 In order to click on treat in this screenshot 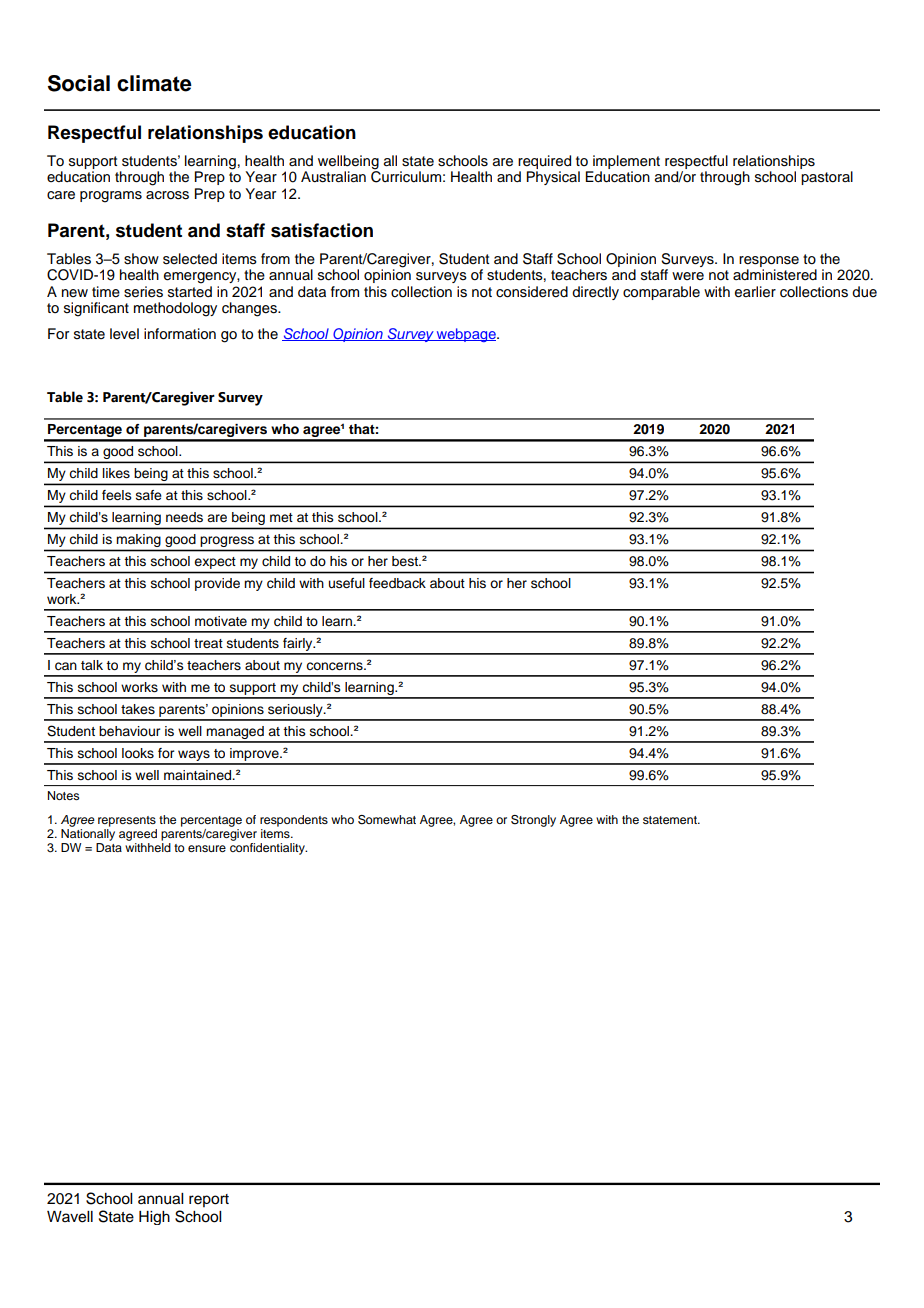, I will do `click(208, 643)`.
